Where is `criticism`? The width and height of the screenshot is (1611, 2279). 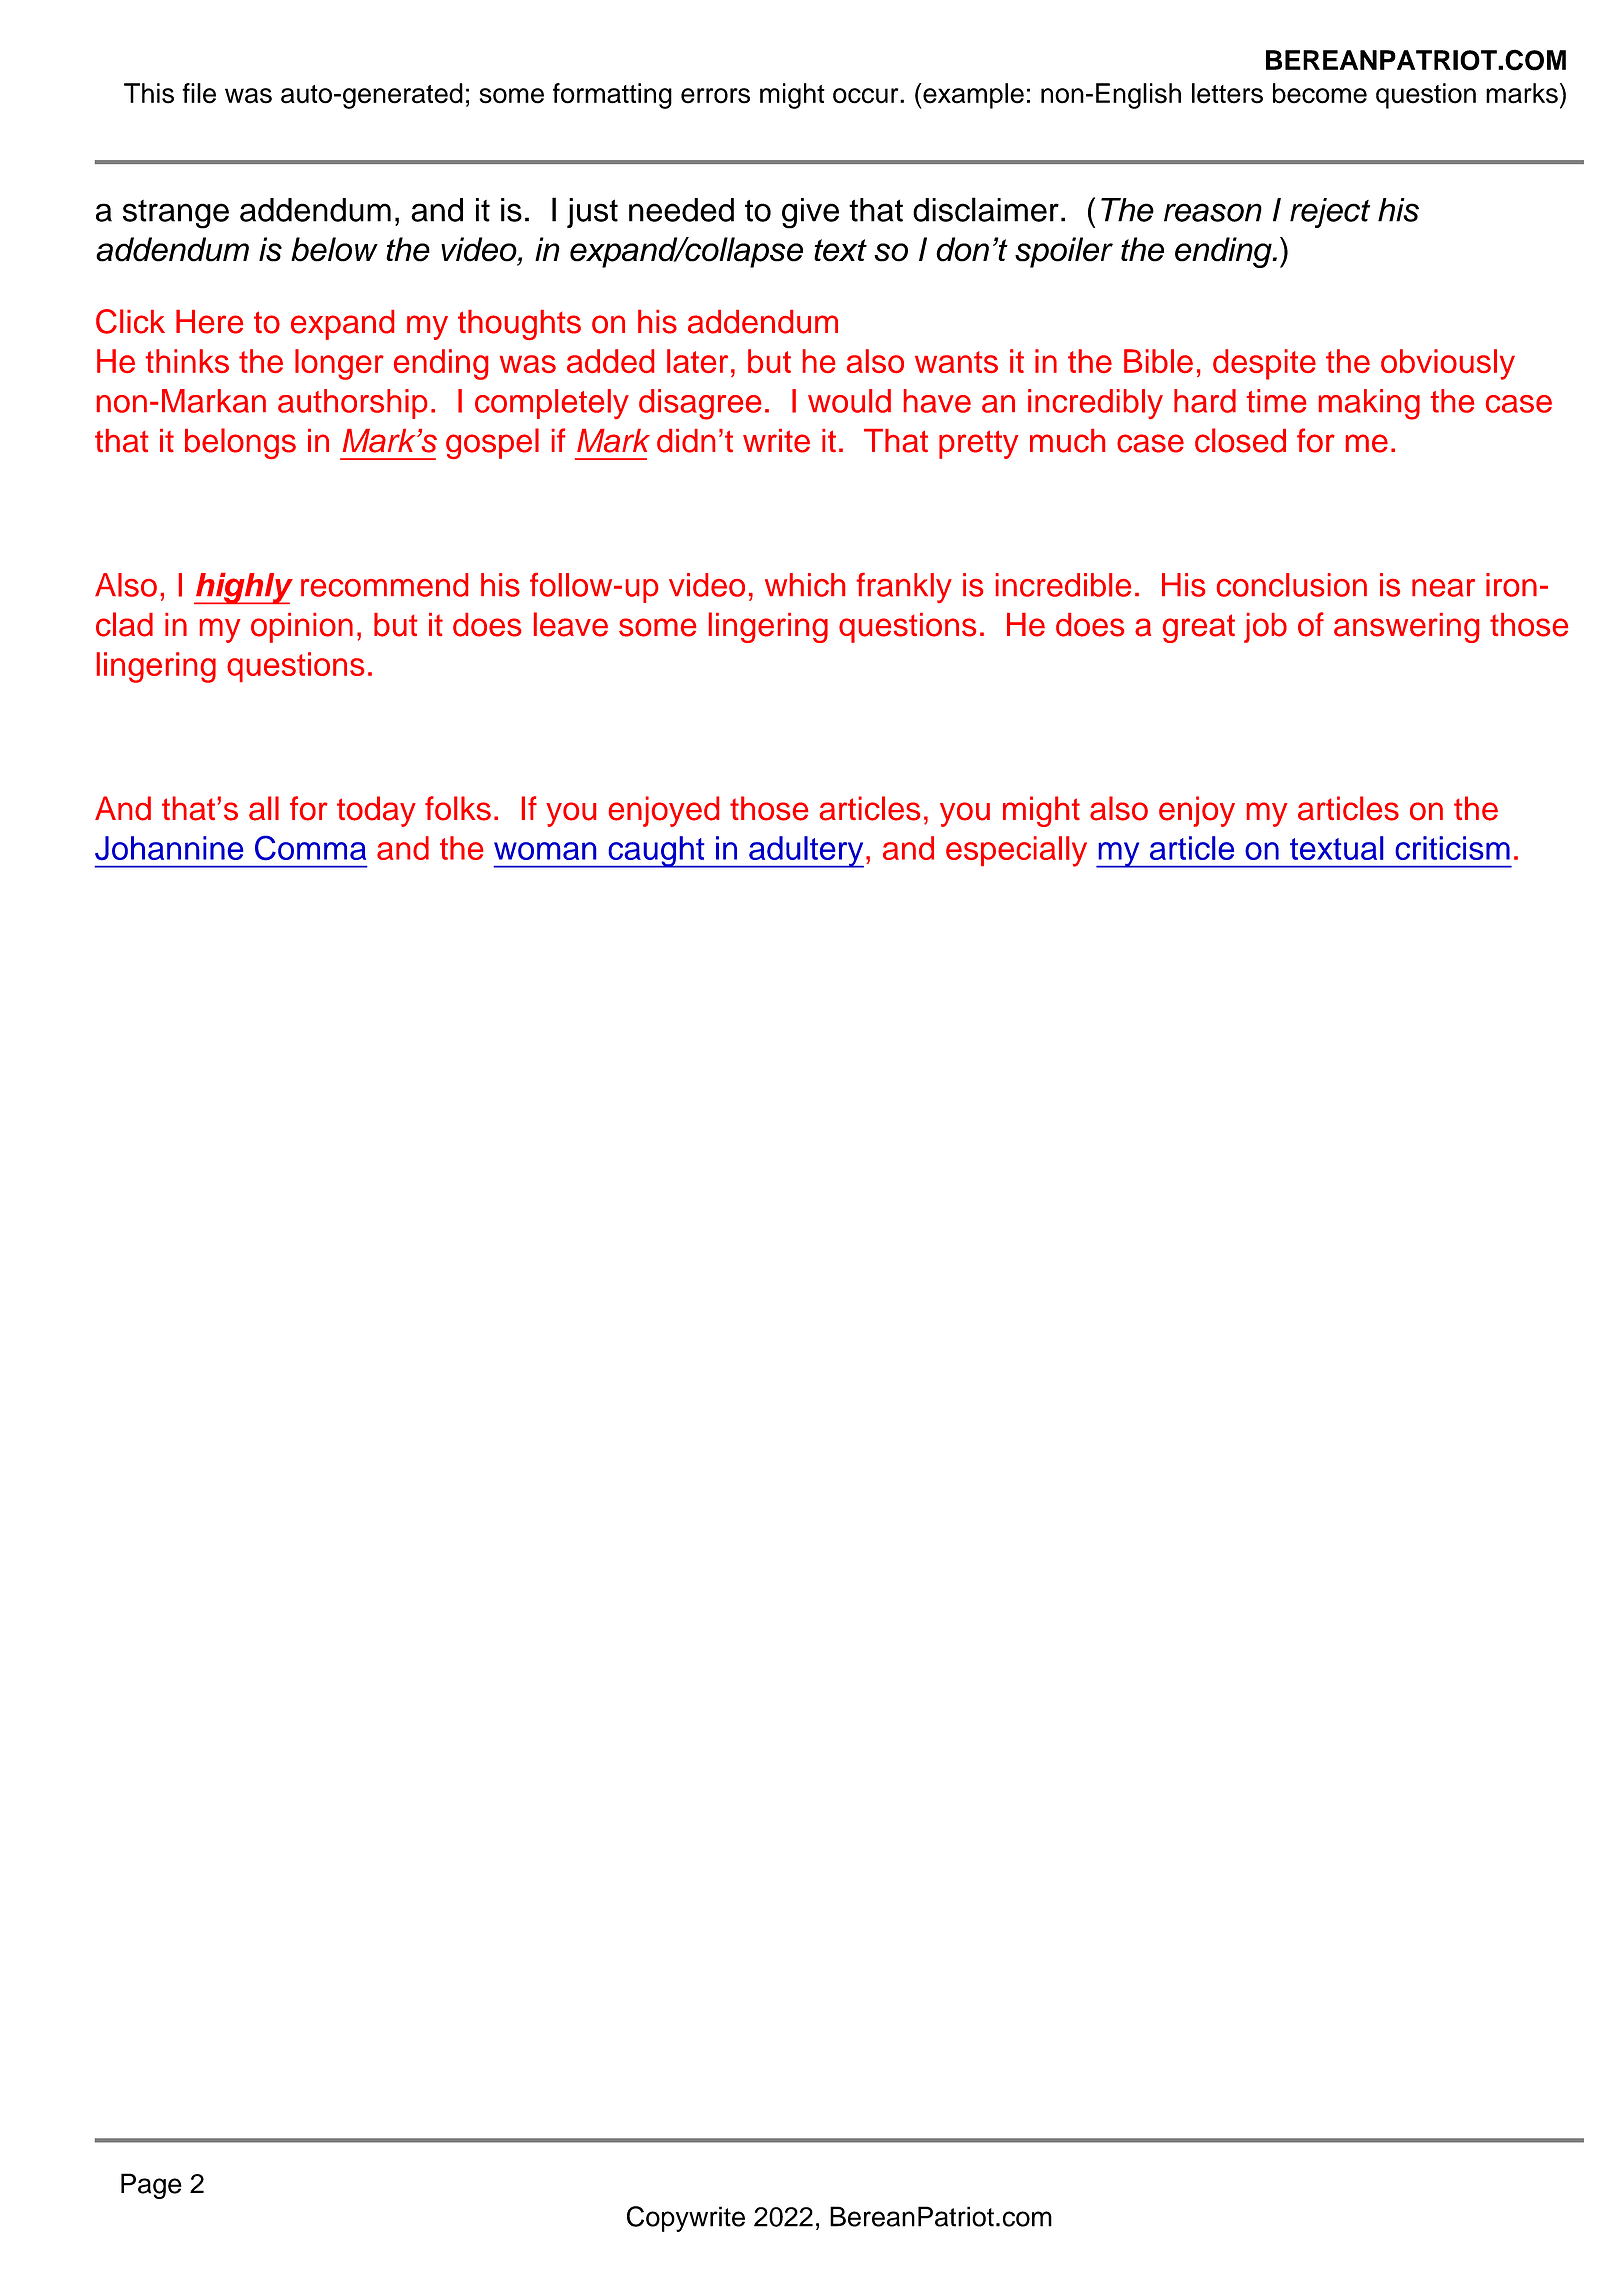 criticism is located at coordinates (1452, 848).
